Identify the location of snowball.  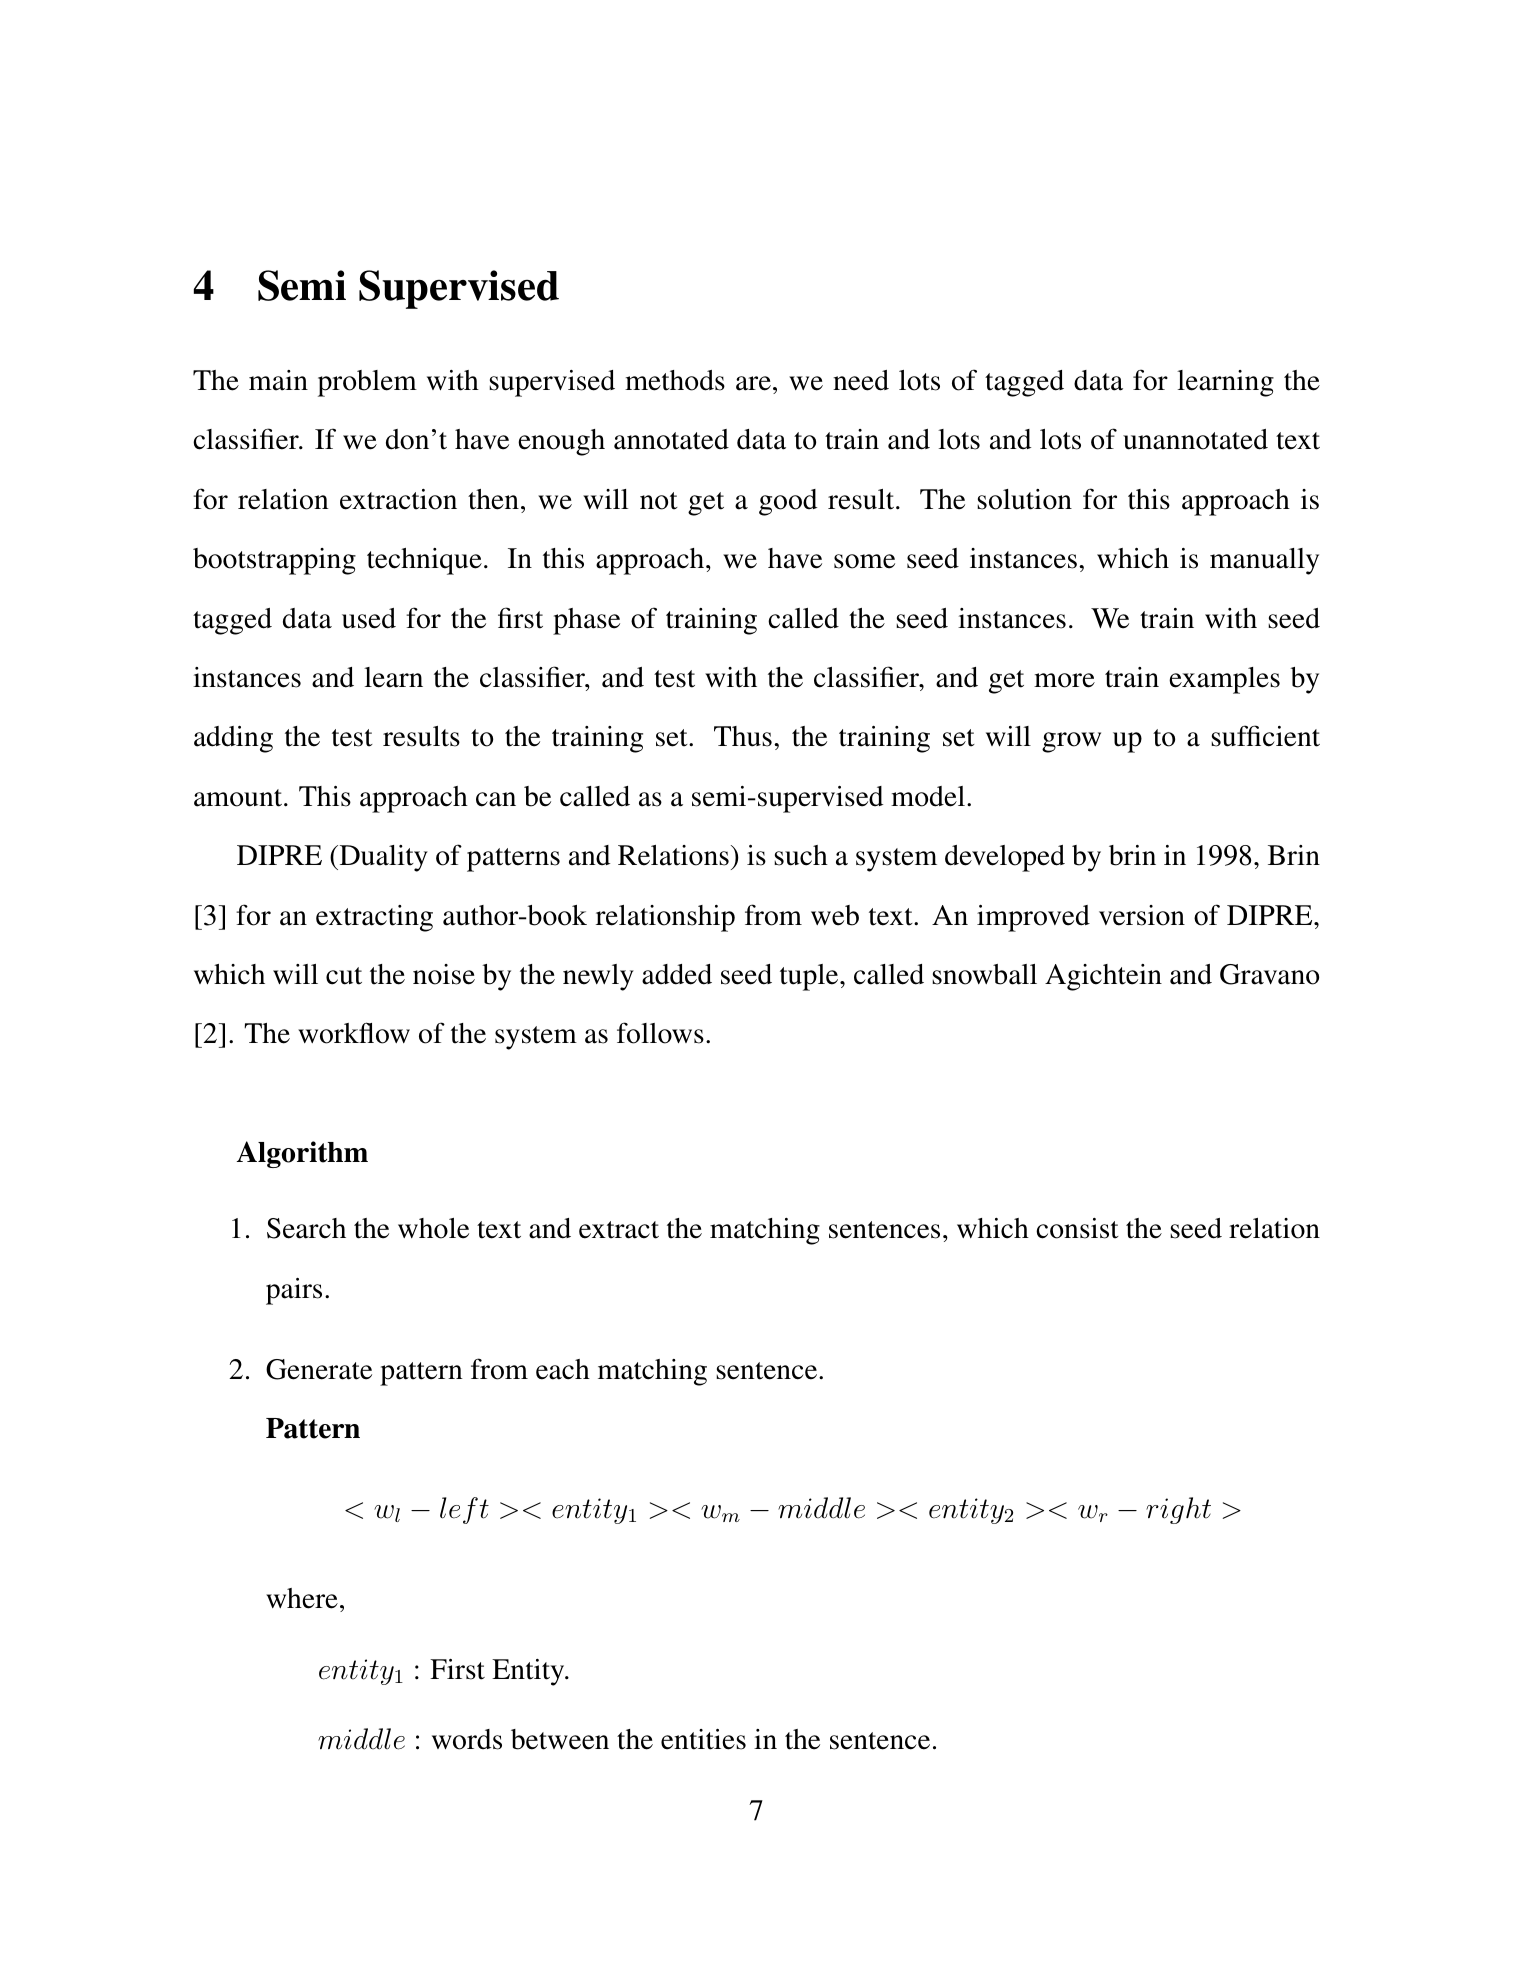
(984, 974).
